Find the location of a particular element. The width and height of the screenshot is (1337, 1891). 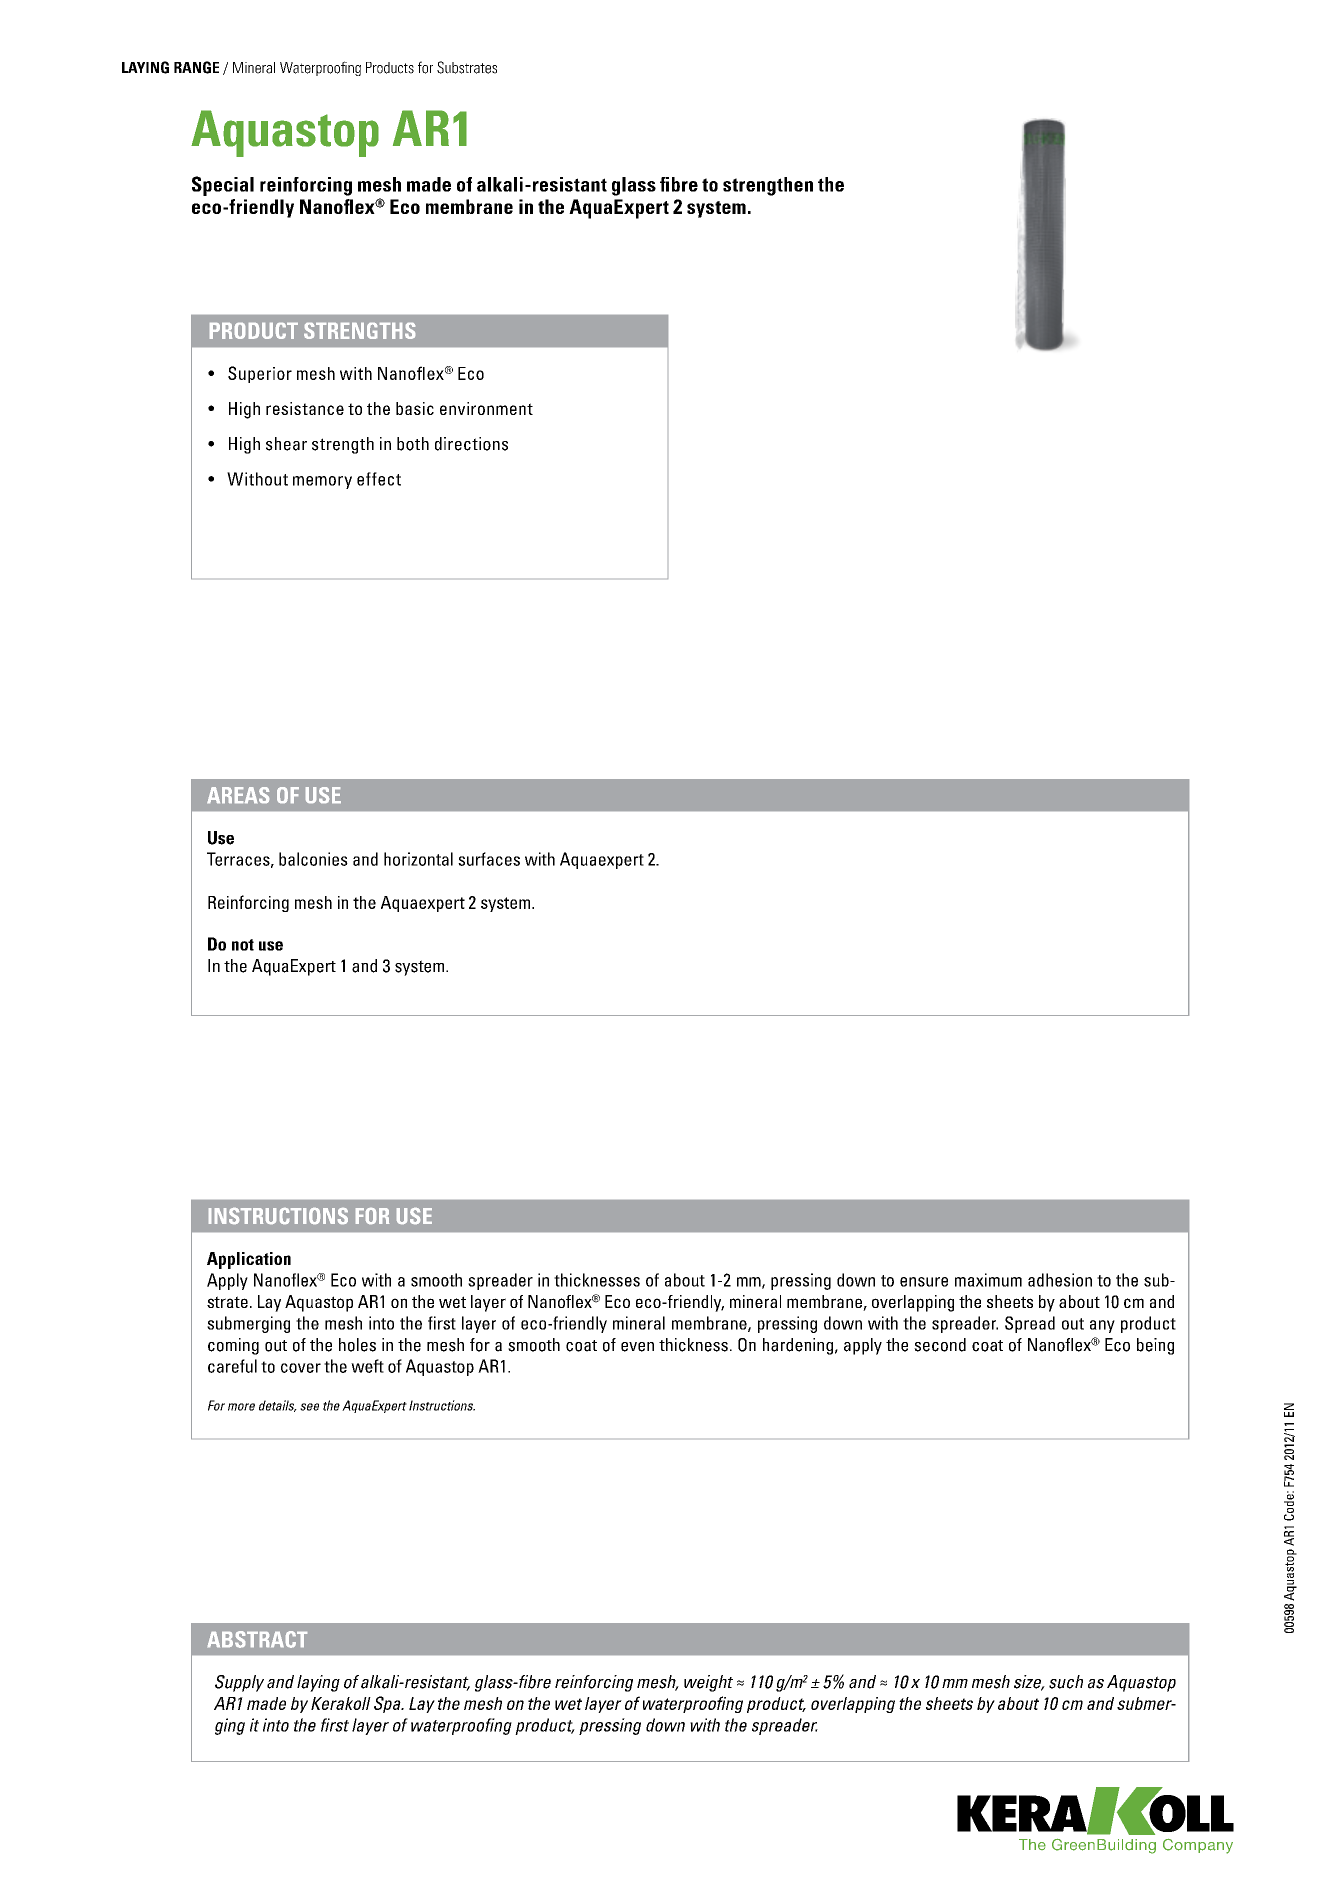

environment is located at coordinates (486, 408).
